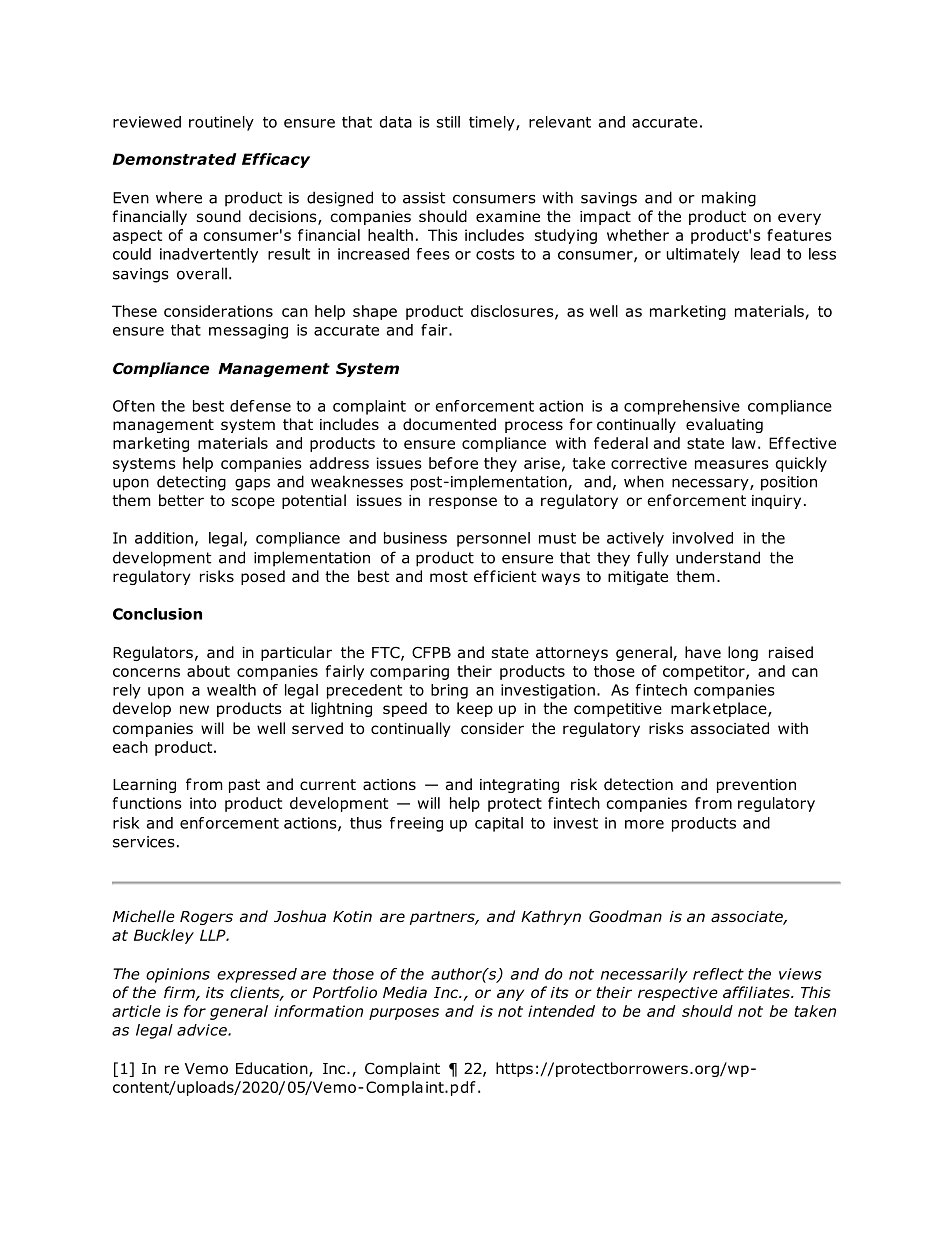 The height and width of the page is (1233, 952). Describe the element at coordinates (510, 995) in the page. I see `any` at that location.
